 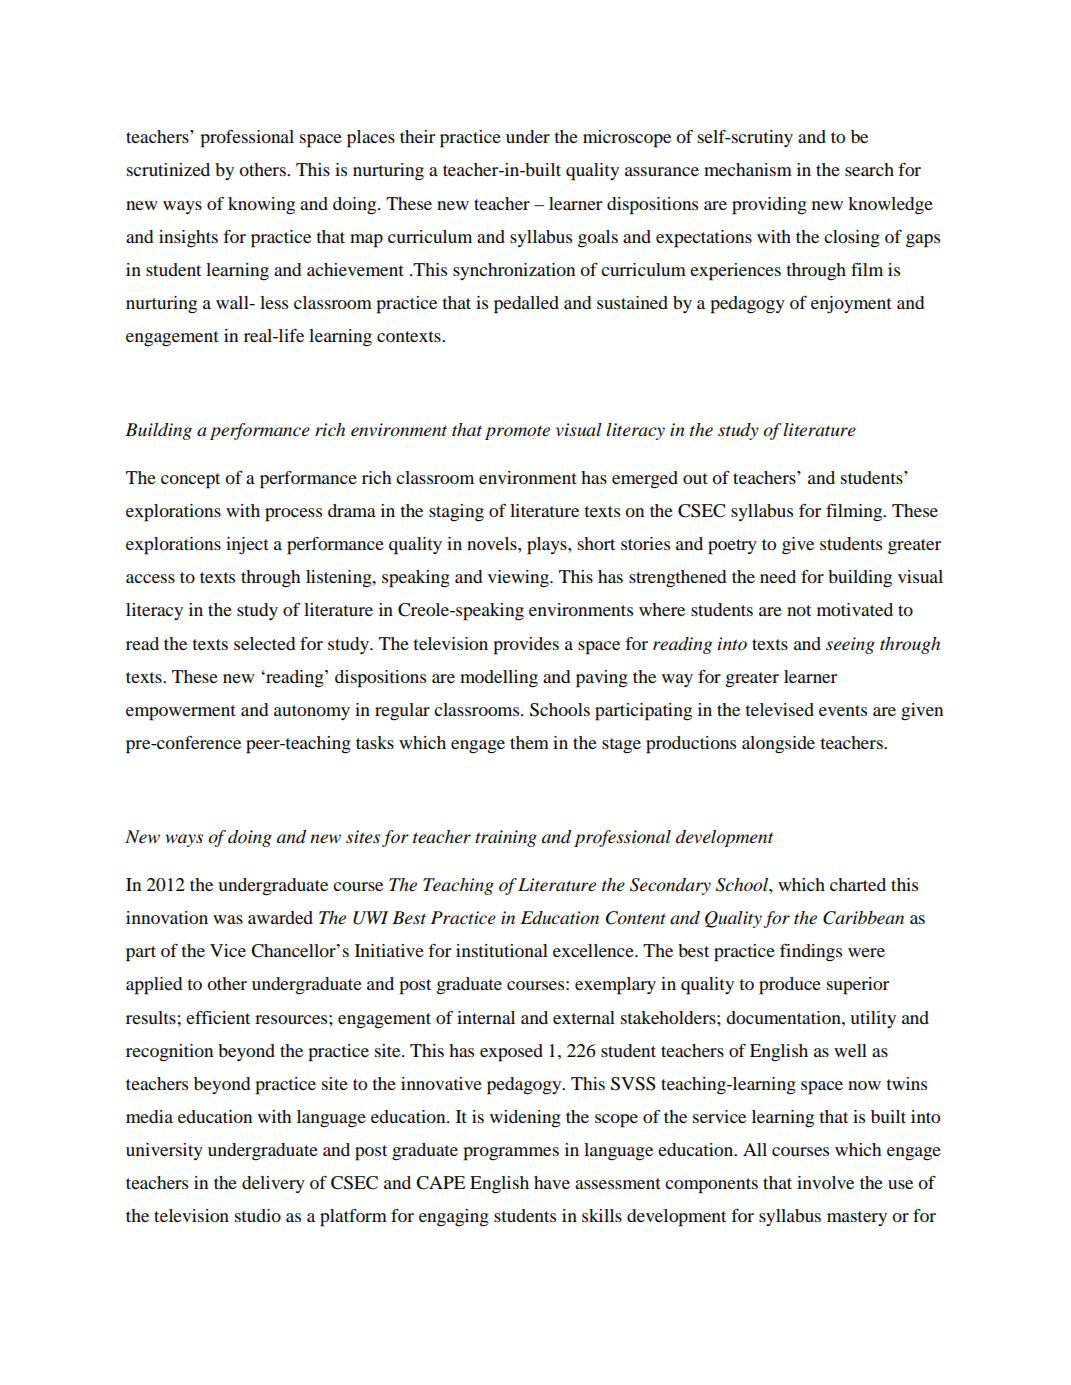 I want to click on institutional, so click(x=502, y=950).
